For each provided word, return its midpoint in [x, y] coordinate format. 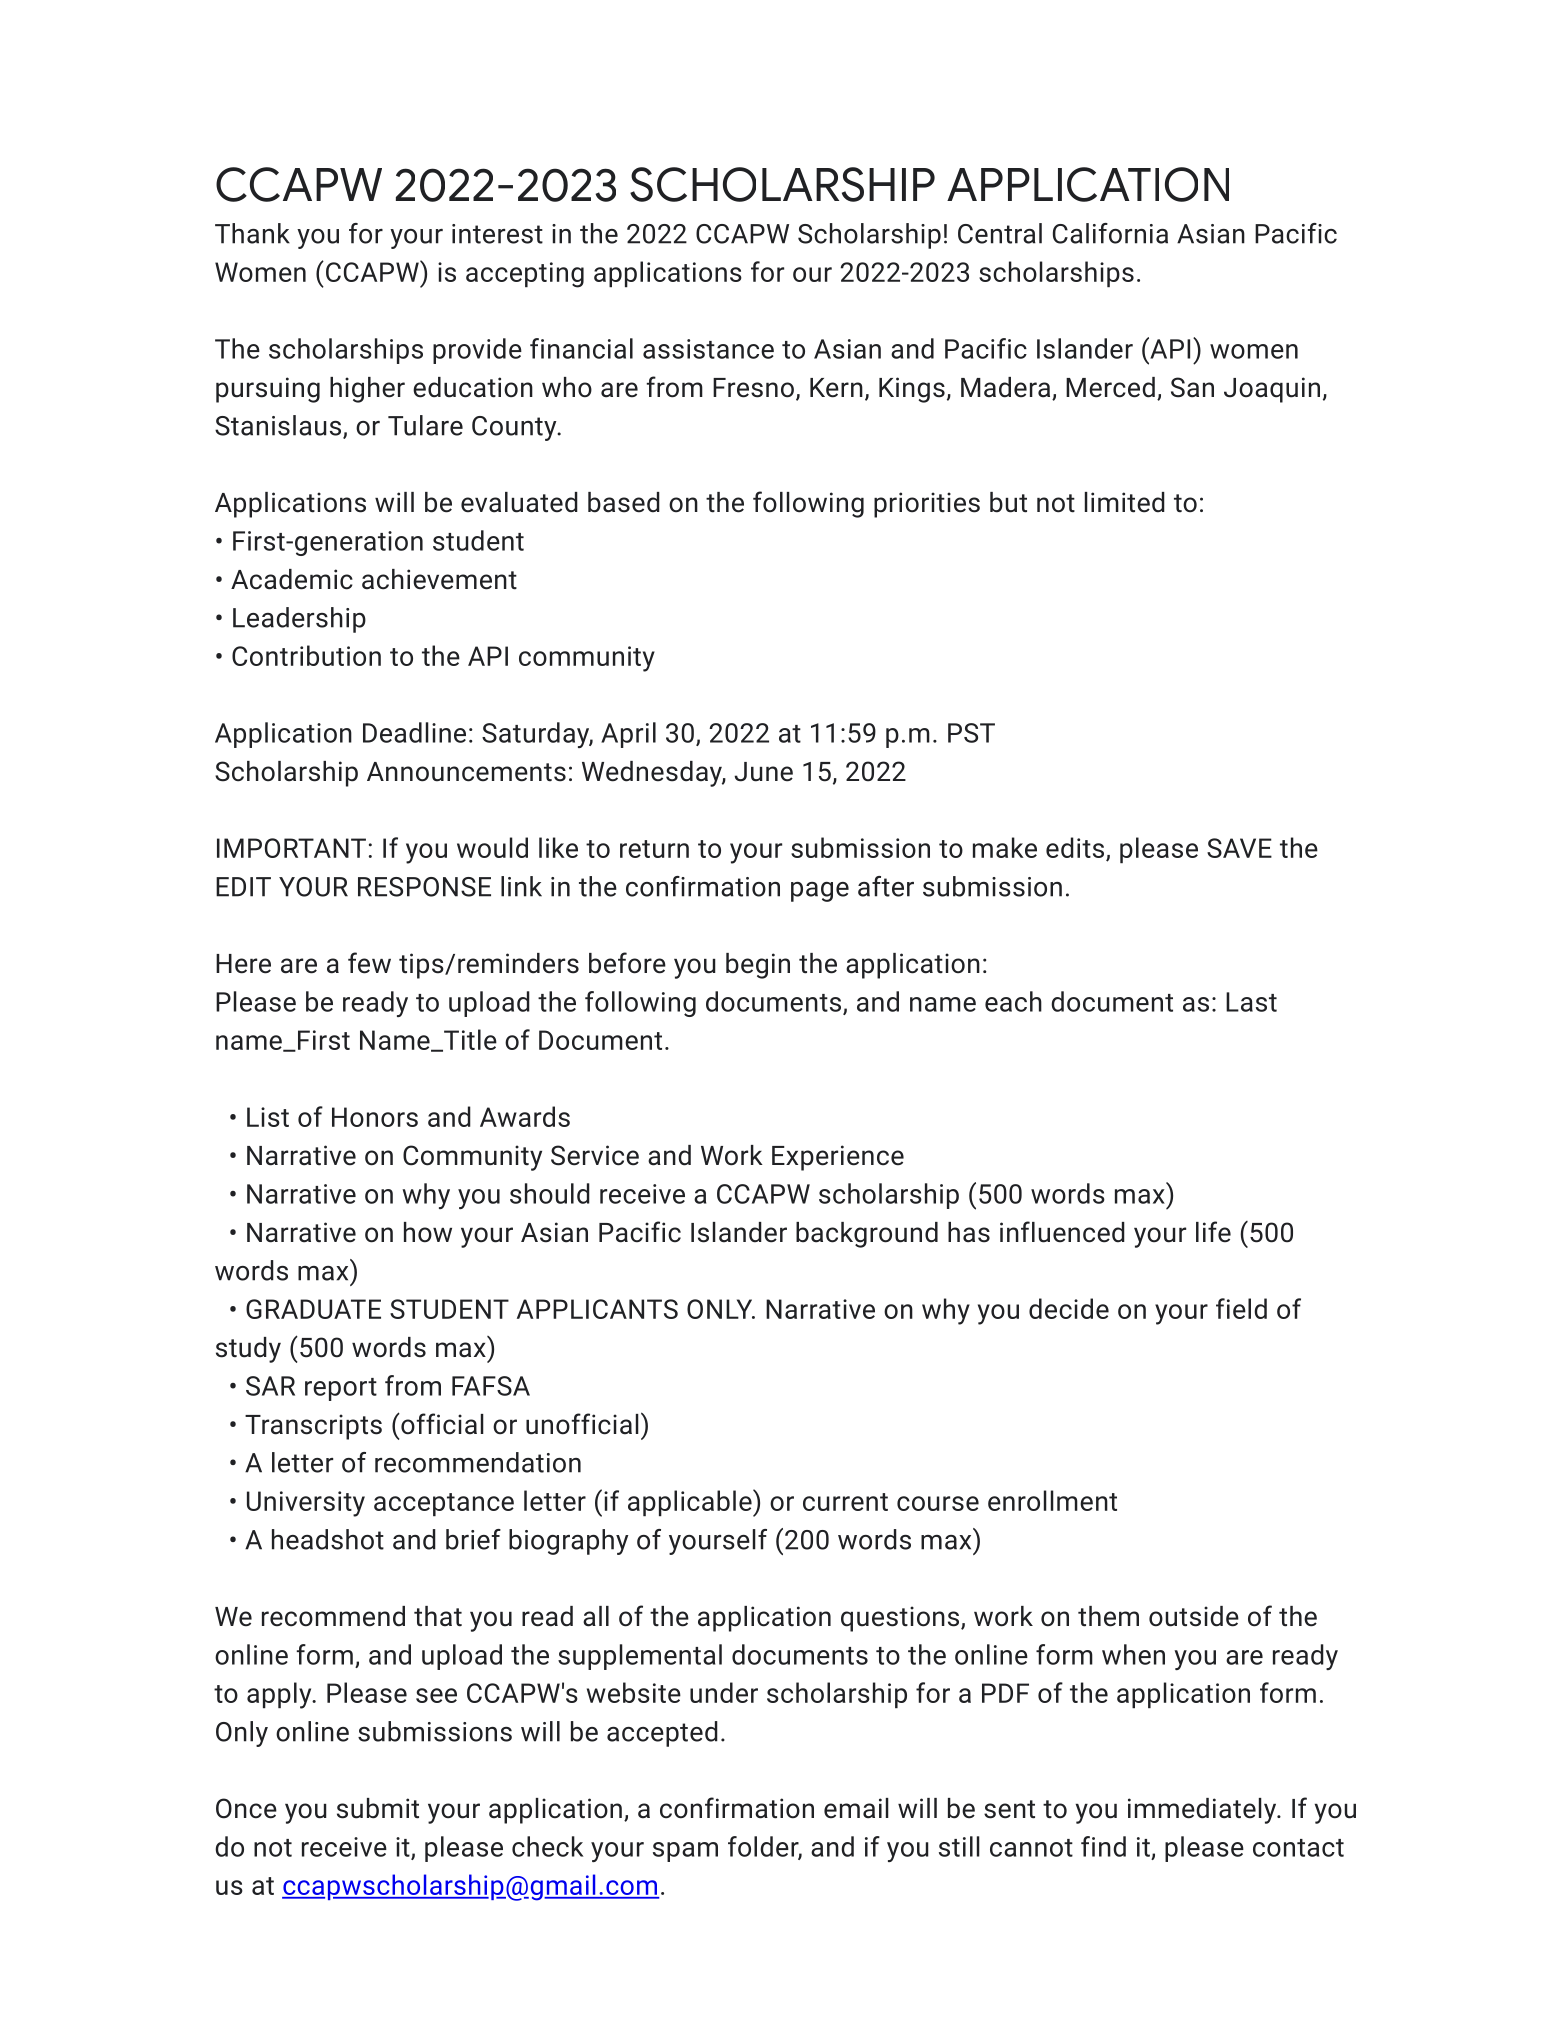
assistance [708, 349]
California [1110, 233]
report [341, 1389]
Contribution [306, 655]
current [845, 1502]
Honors [375, 1117]
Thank [252, 233]
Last [1251, 1002]
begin [758, 966]
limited [1125, 502]
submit [378, 1808]
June [763, 772]
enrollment [1052, 1500]
